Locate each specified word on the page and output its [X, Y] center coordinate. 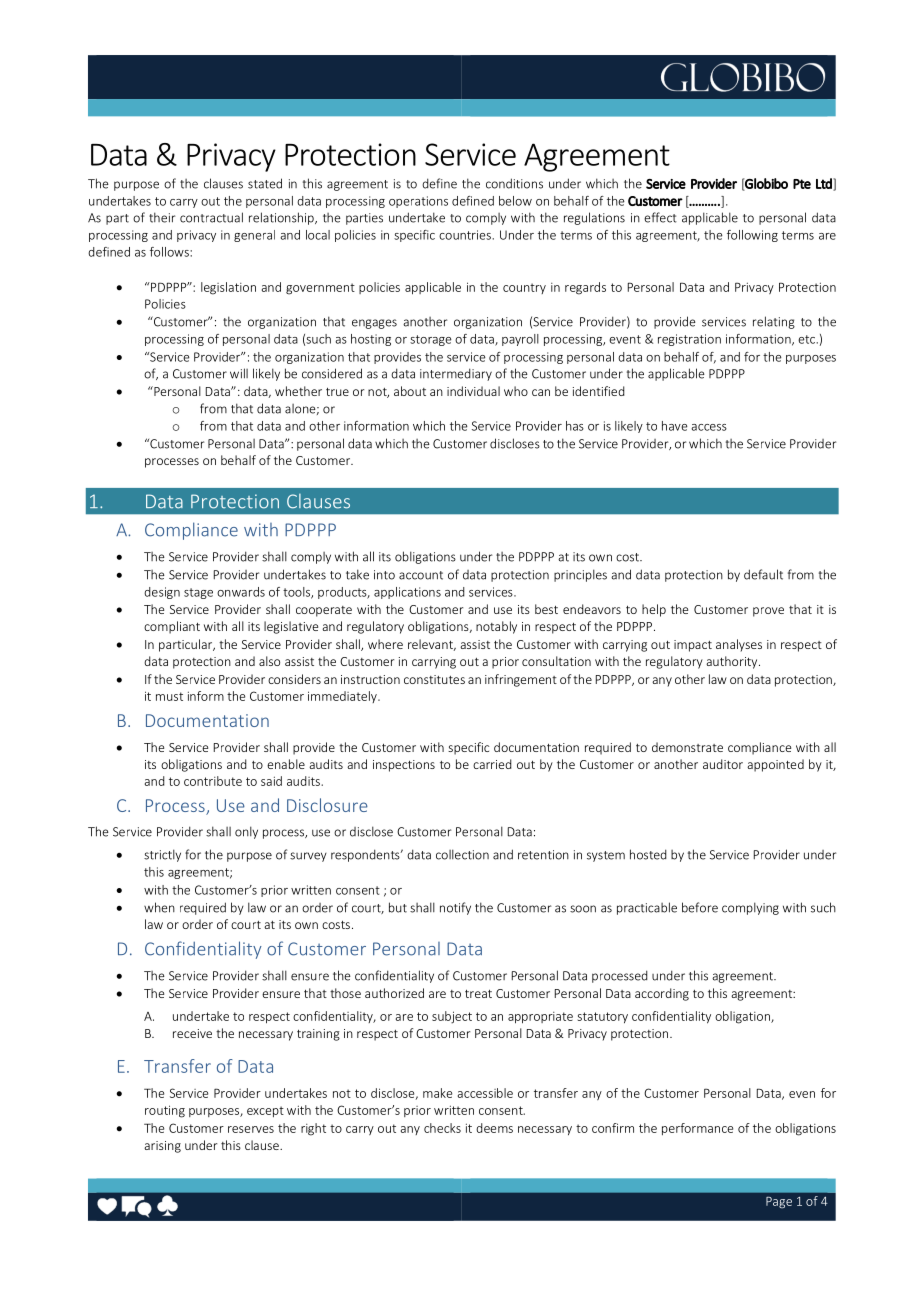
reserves [251, 1129]
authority [733, 662]
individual [473, 391]
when [159, 907]
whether [298, 391]
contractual [211, 217]
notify [455, 908]
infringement [521, 680]
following [752, 236]
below [515, 201]
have [675, 426]
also [269, 661]
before [700, 907]
